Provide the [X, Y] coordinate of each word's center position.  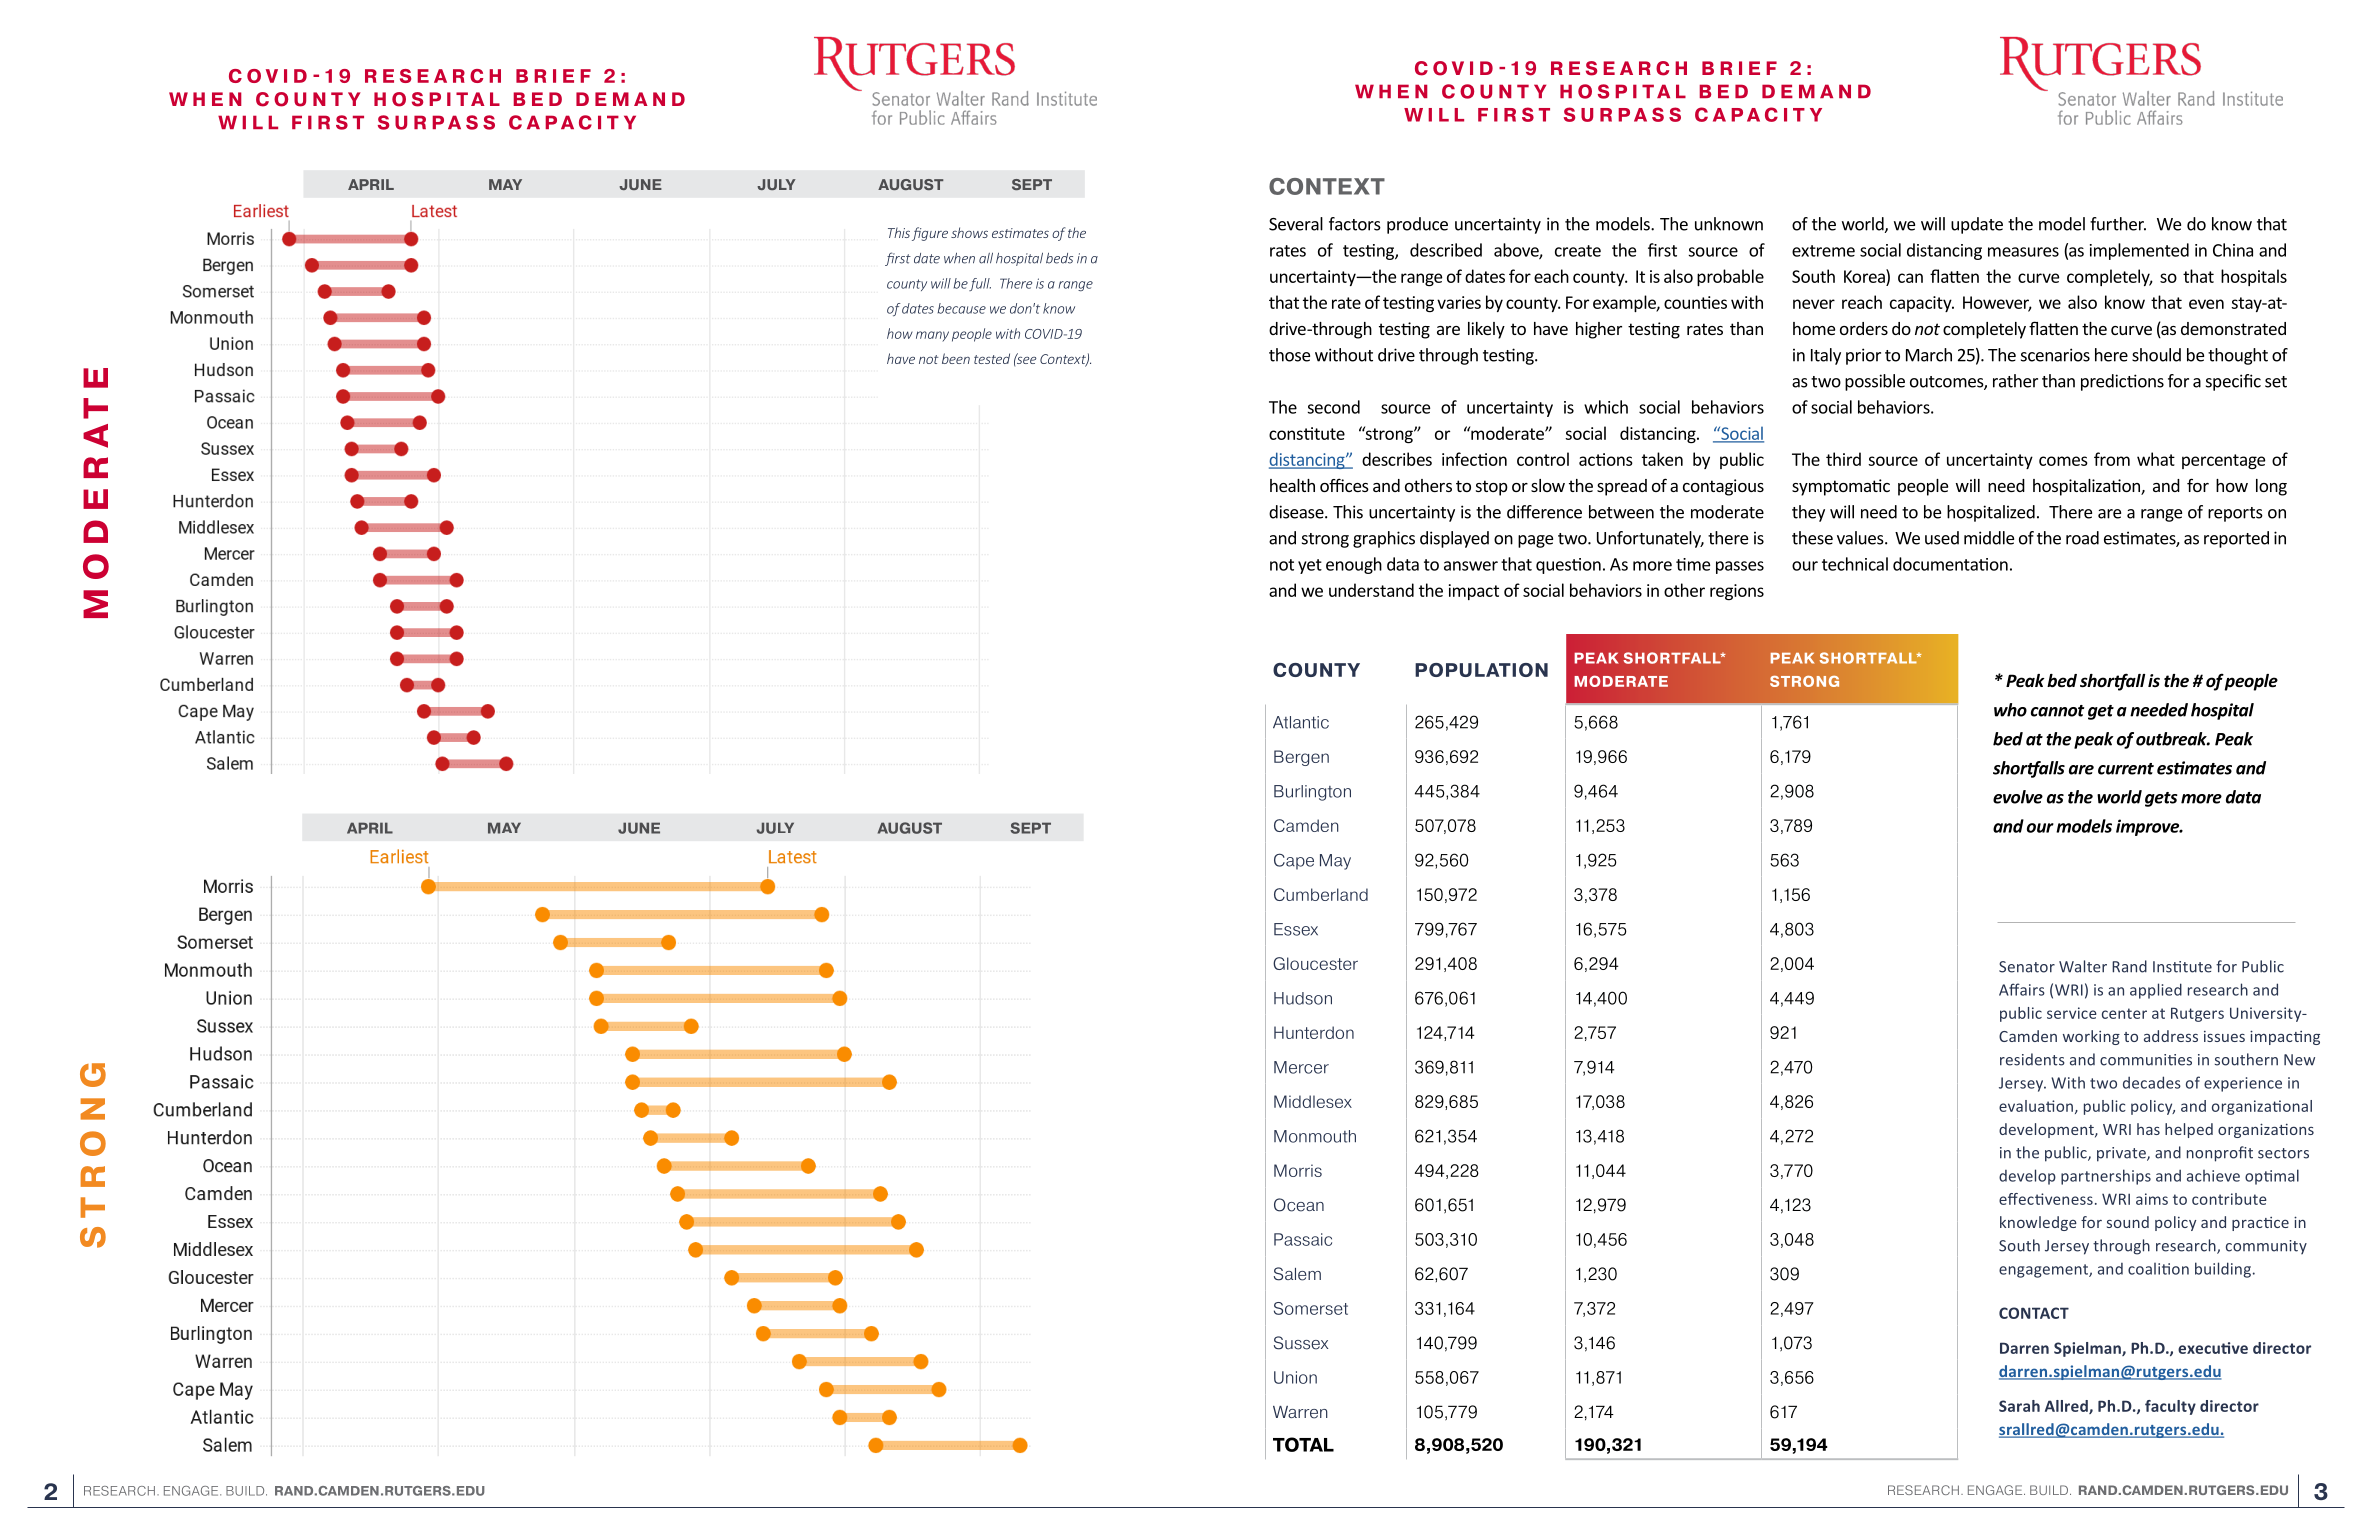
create [1578, 251]
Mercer [1301, 1067]
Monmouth [1315, 1136]
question [1568, 566]
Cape [1294, 861]
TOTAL [1303, 1444]
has [2148, 1129]
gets [2161, 799]
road [2082, 538]
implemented [2139, 251]
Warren [1300, 1412]
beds [1059, 258]
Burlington [1312, 793]
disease [1297, 512]
